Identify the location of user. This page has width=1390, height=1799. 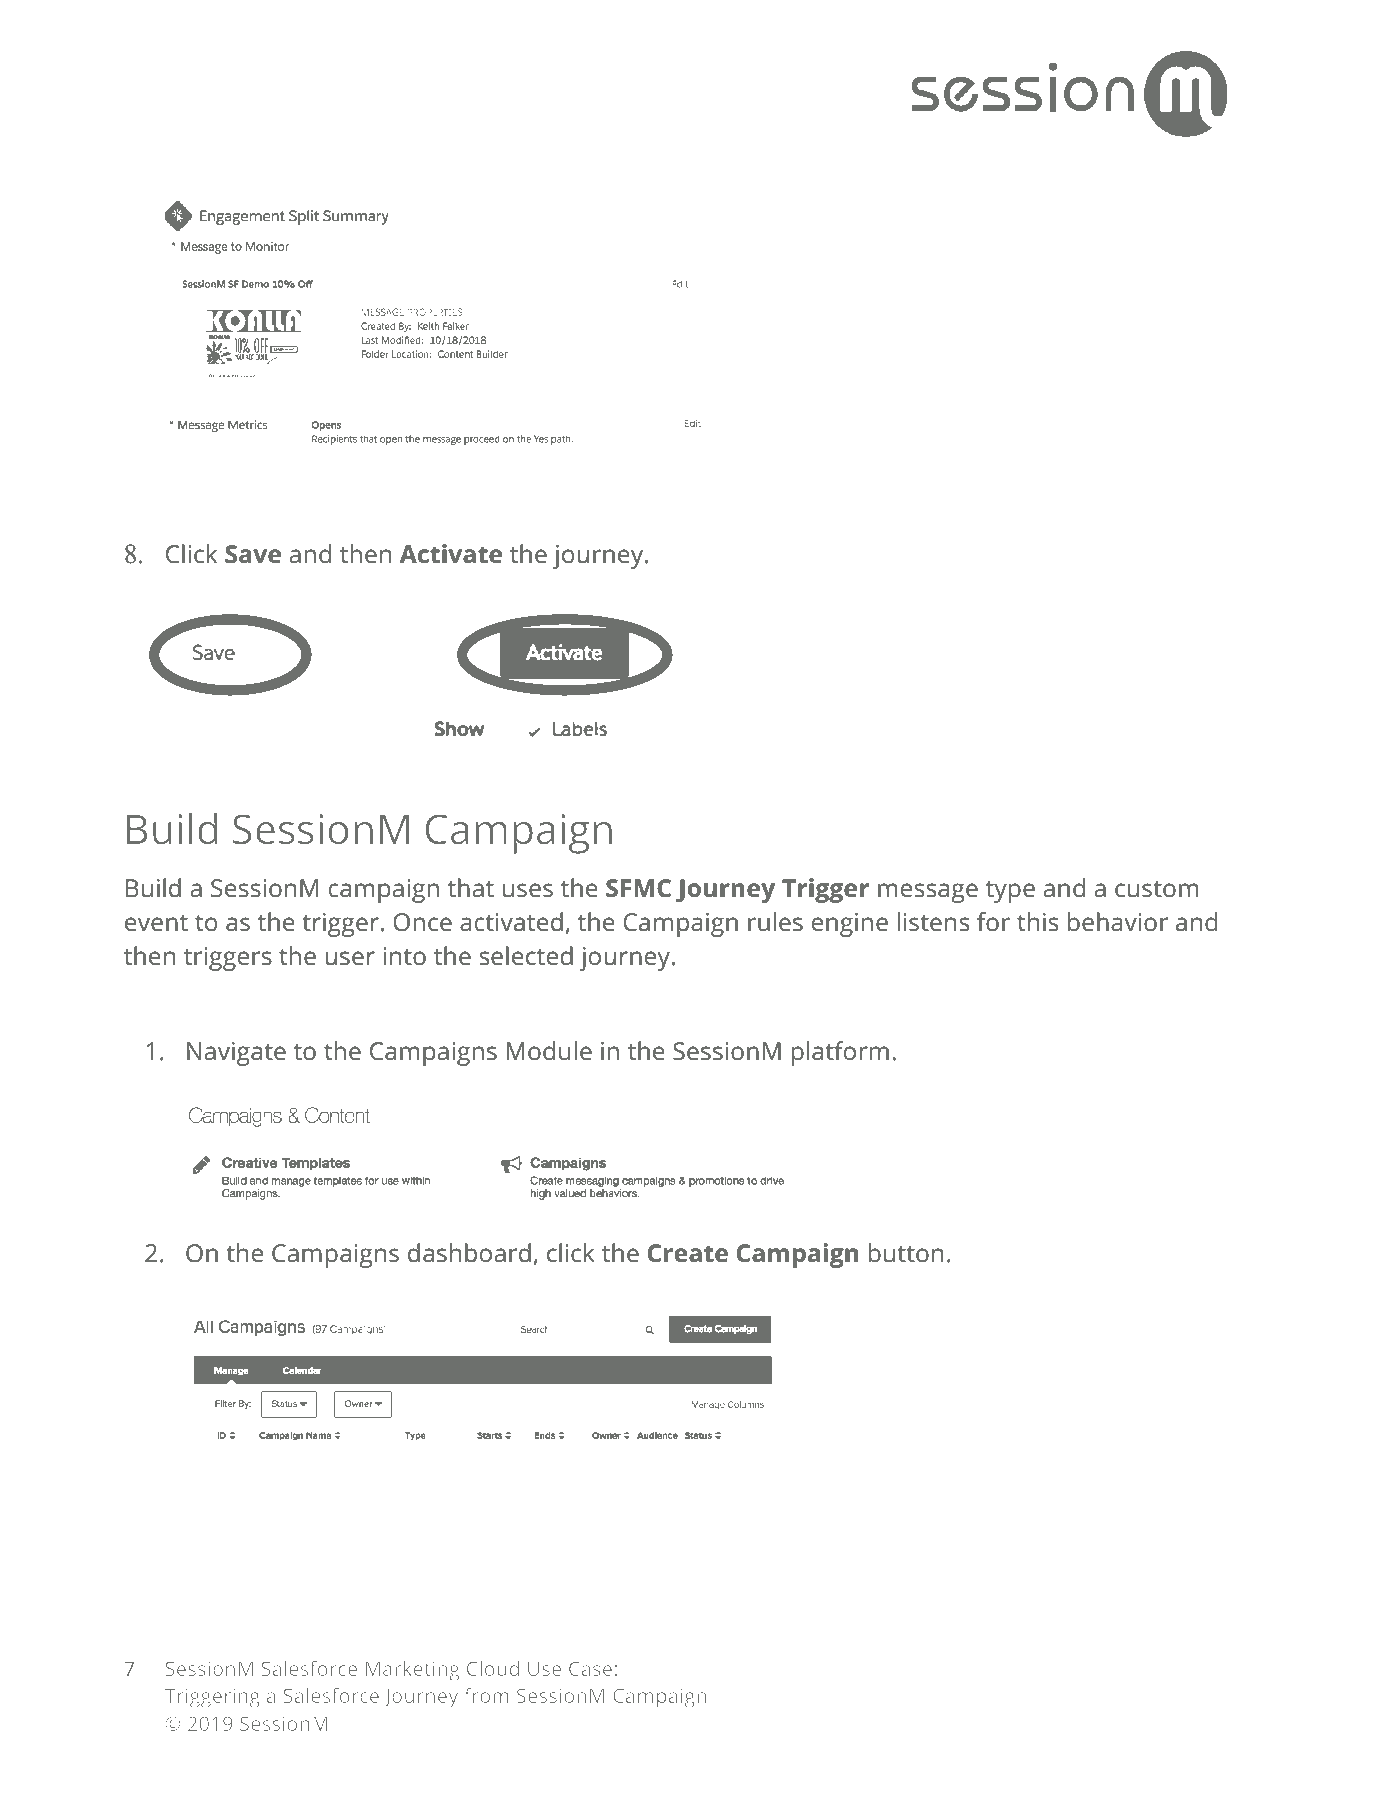
(350, 958).
